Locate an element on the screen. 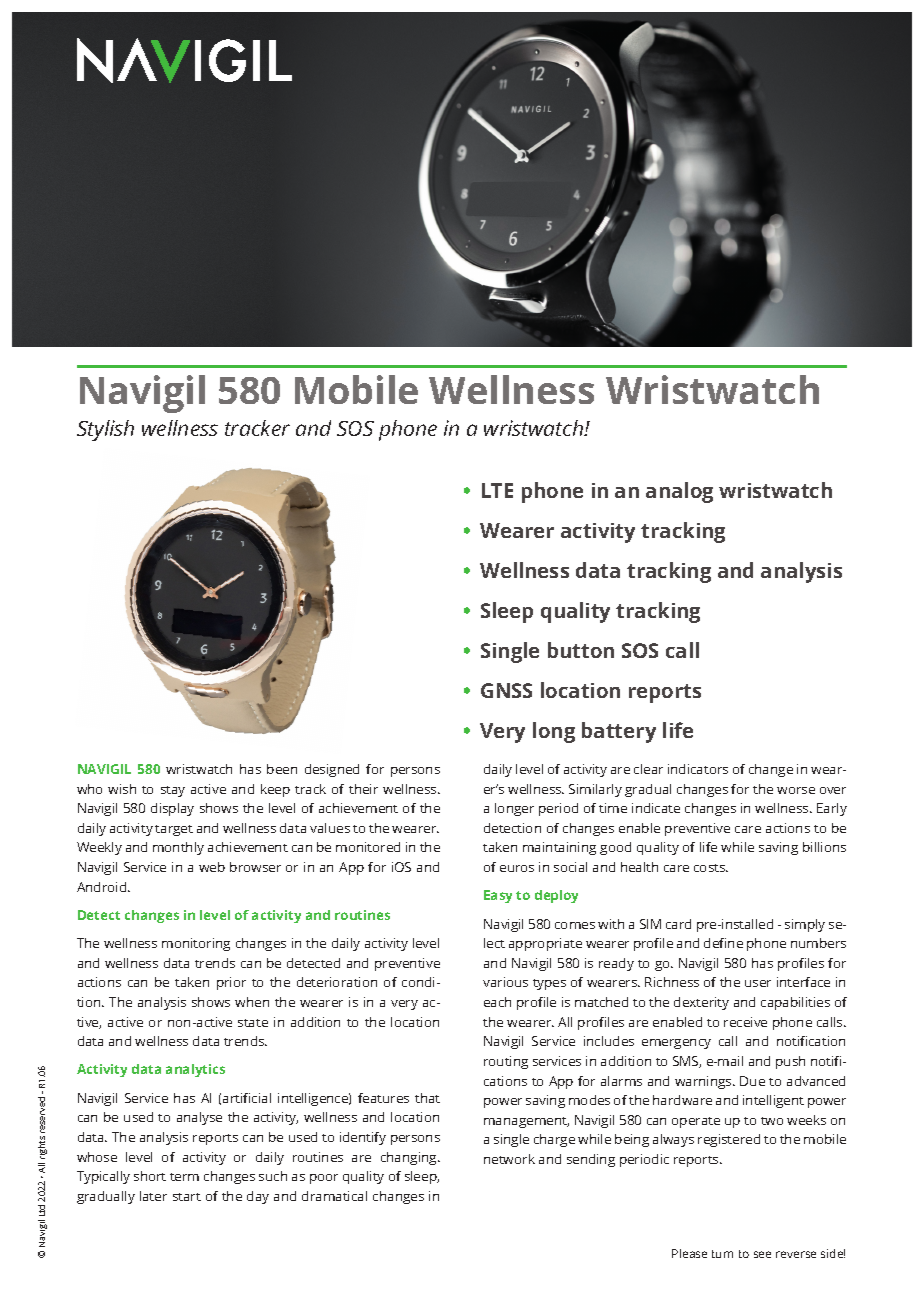 The height and width of the screenshot is (1297, 924). LTE is located at coordinates (497, 490).
